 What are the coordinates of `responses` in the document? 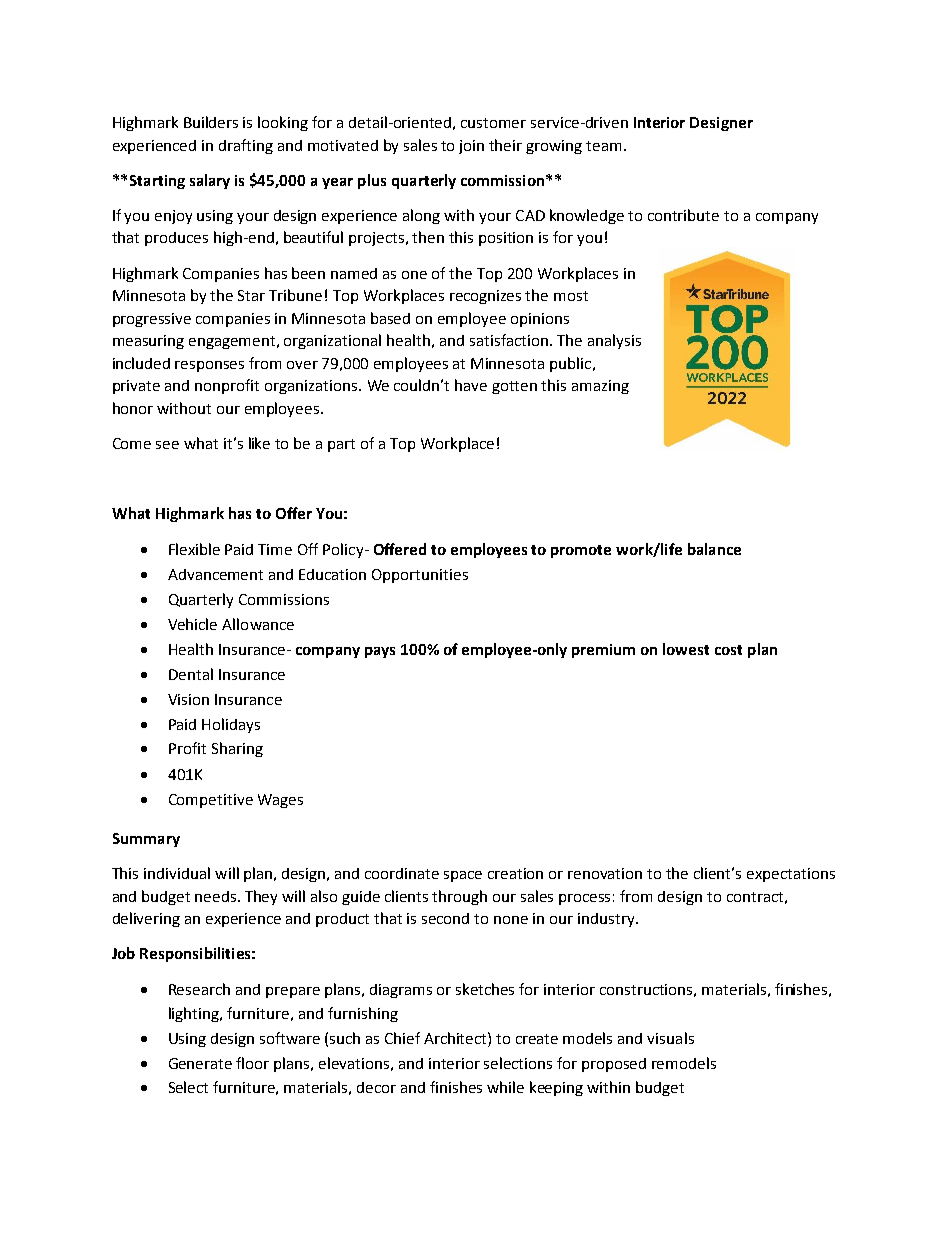 It's located at (209, 366).
